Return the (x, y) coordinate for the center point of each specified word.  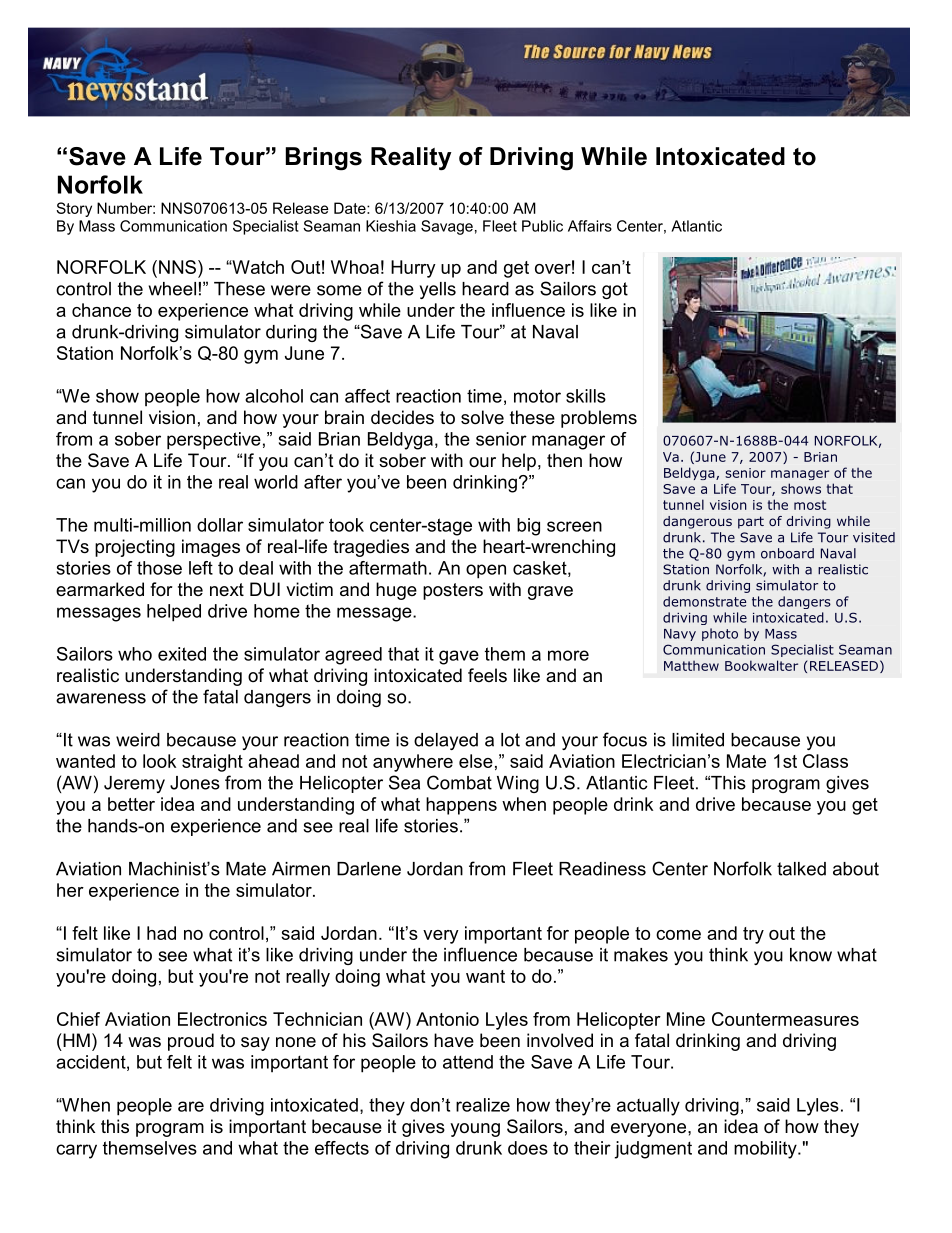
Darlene (369, 869)
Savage (447, 227)
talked (801, 869)
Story (74, 209)
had (161, 933)
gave (459, 657)
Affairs (590, 226)
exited (182, 654)
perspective (214, 441)
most (810, 505)
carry (76, 1151)
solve (482, 417)
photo (720, 634)
